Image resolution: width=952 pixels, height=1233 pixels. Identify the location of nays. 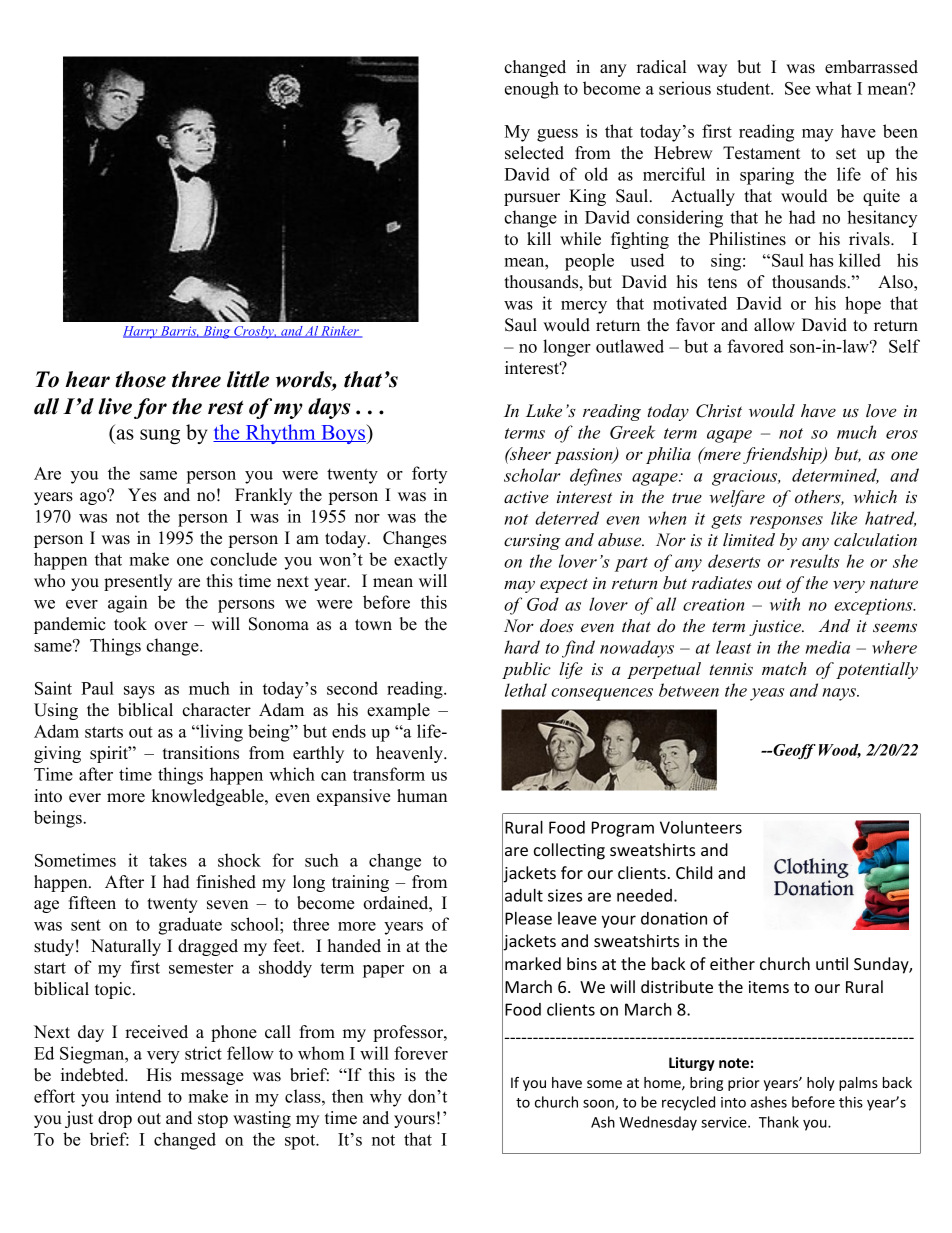
(840, 694).
